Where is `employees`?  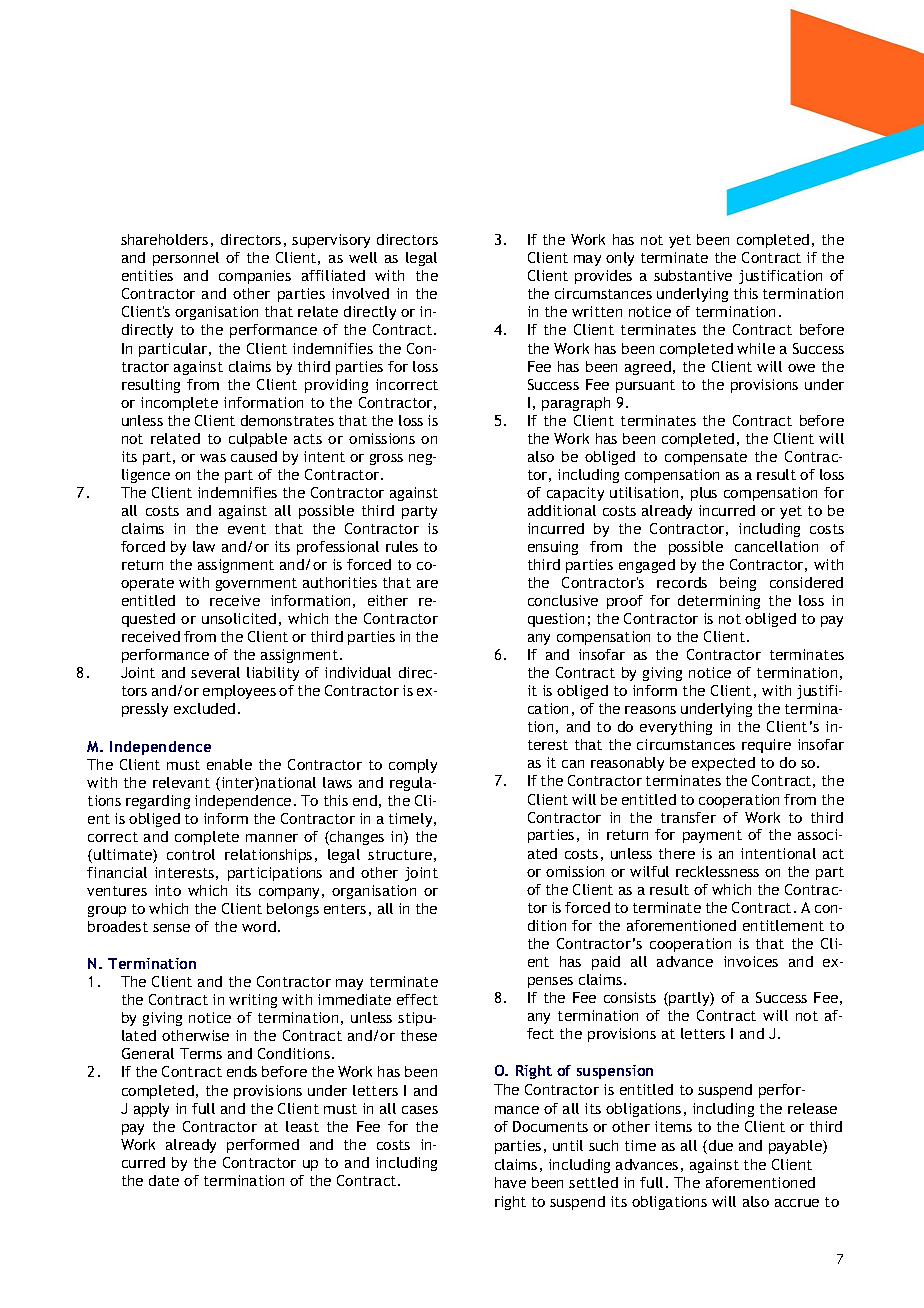
employees is located at coordinates (239, 692).
